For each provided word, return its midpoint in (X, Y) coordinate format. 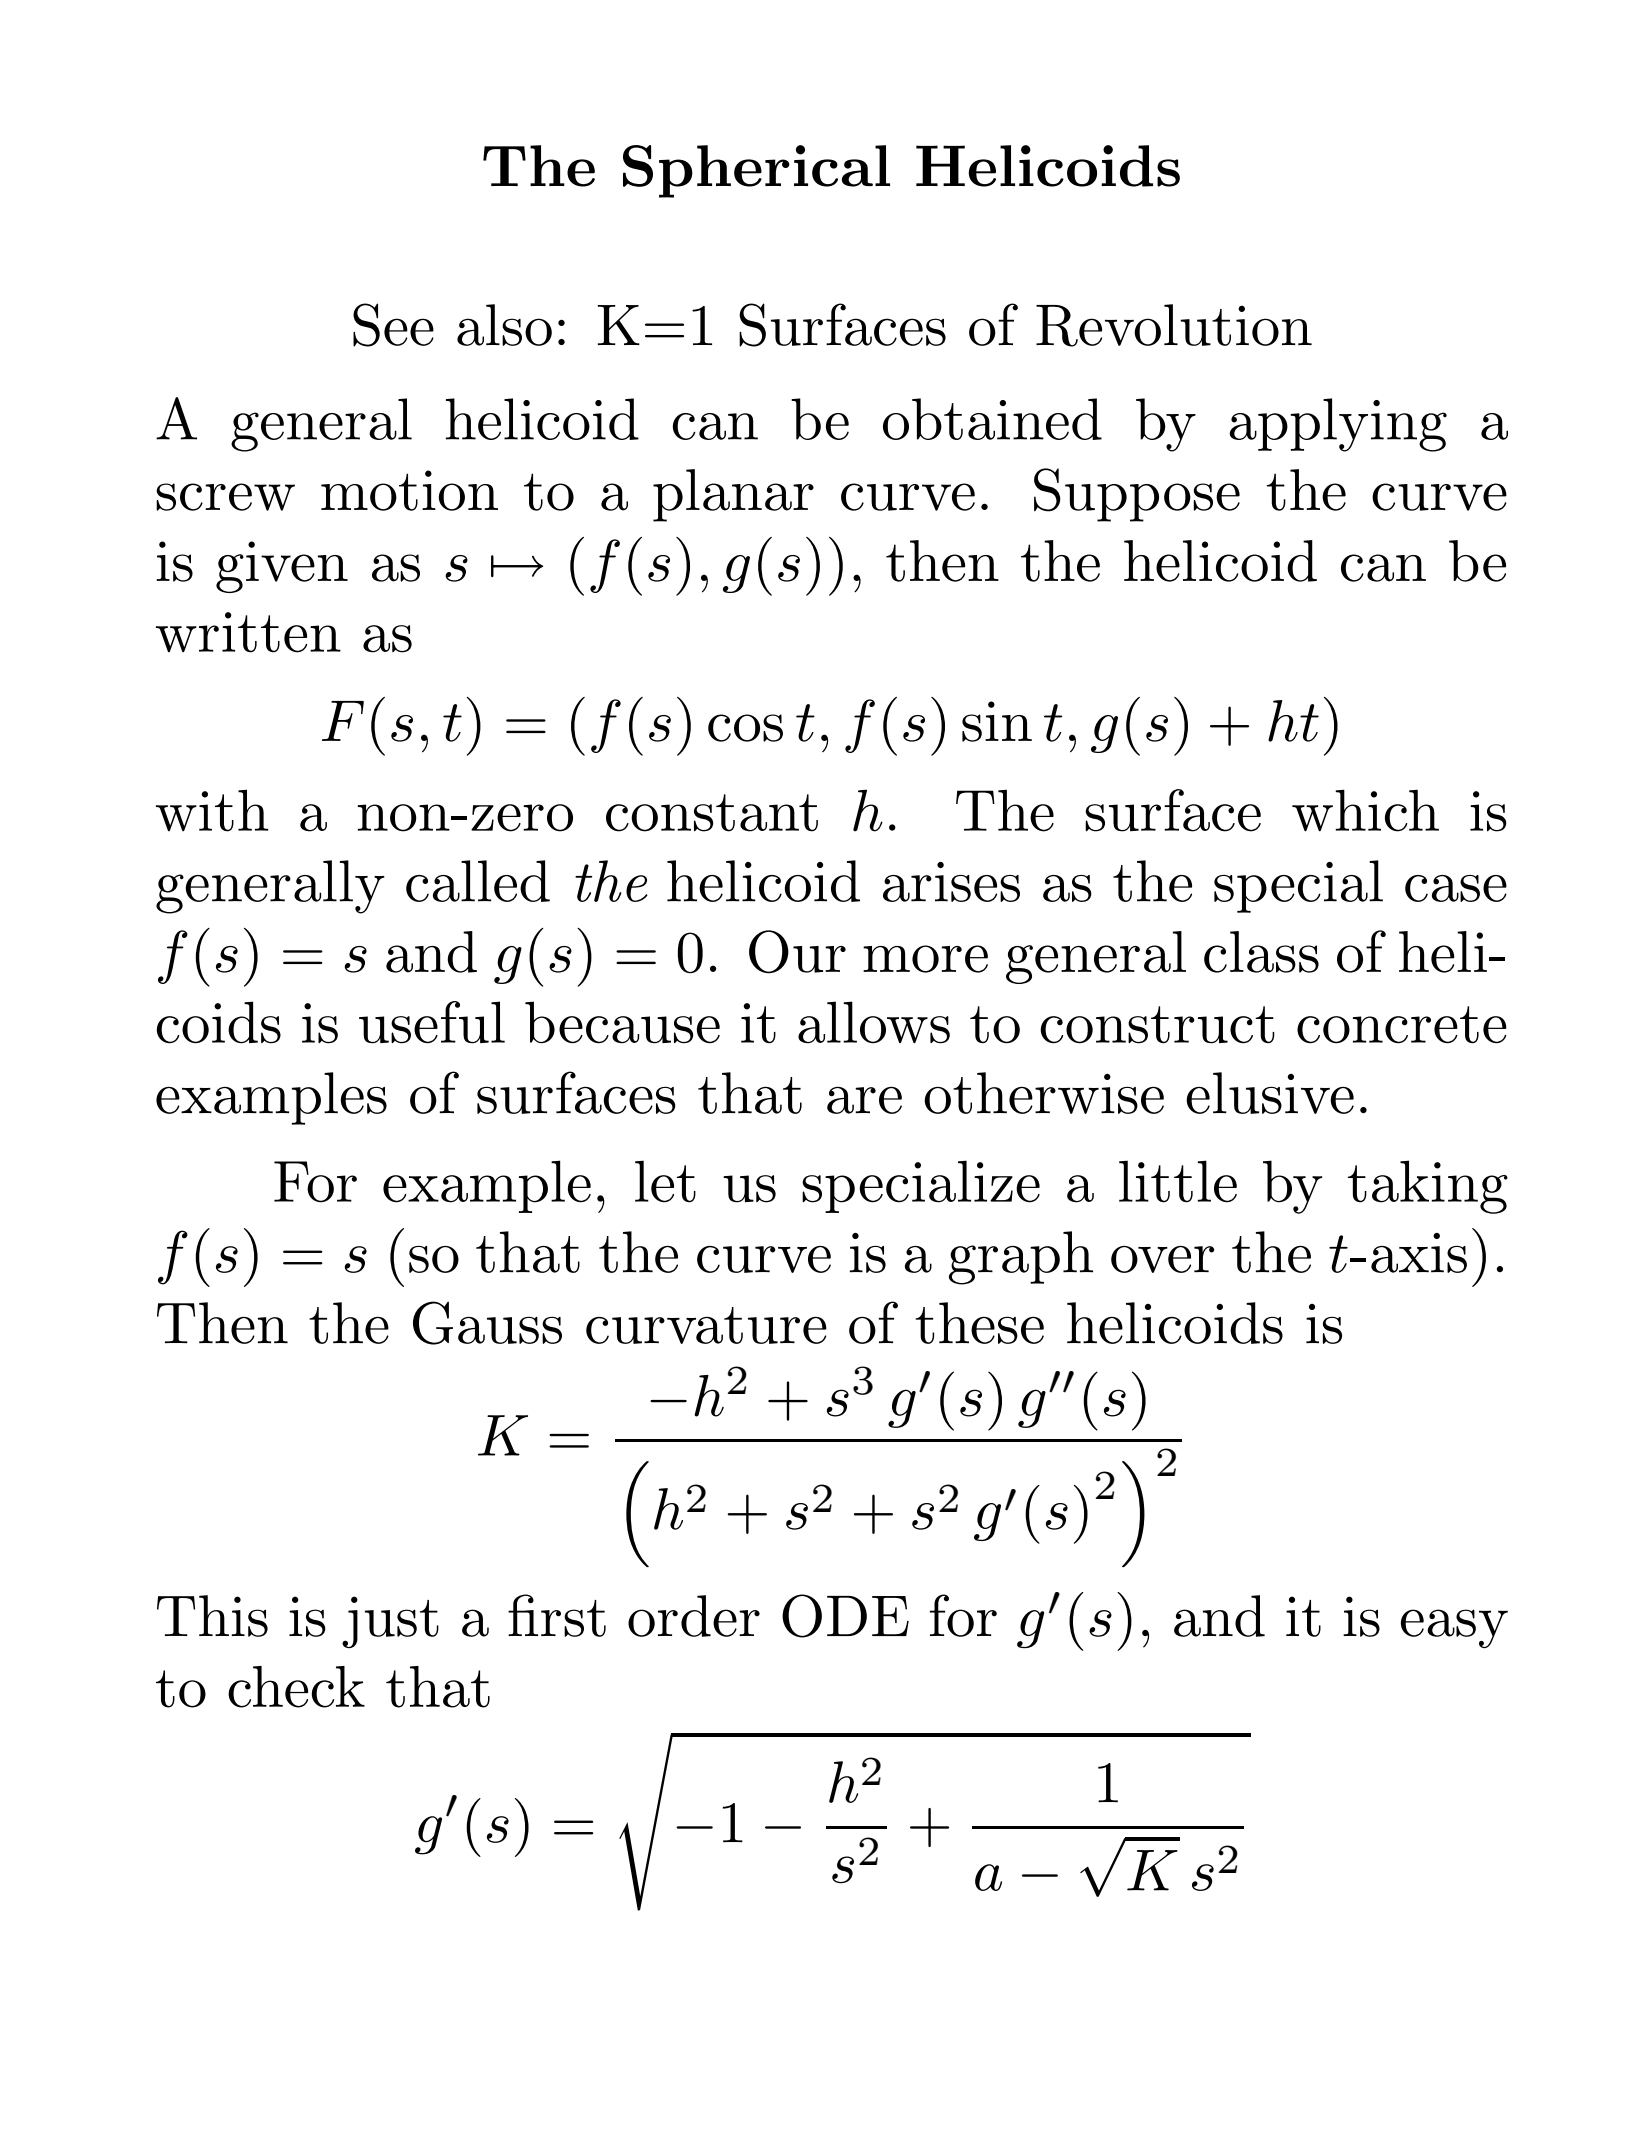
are (864, 1100)
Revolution (1174, 325)
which (1365, 810)
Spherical (756, 171)
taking (1428, 1187)
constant (712, 813)
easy (1454, 1628)
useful (432, 1022)
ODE (845, 1616)
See (393, 325)
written (248, 632)
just (390, 1622)
